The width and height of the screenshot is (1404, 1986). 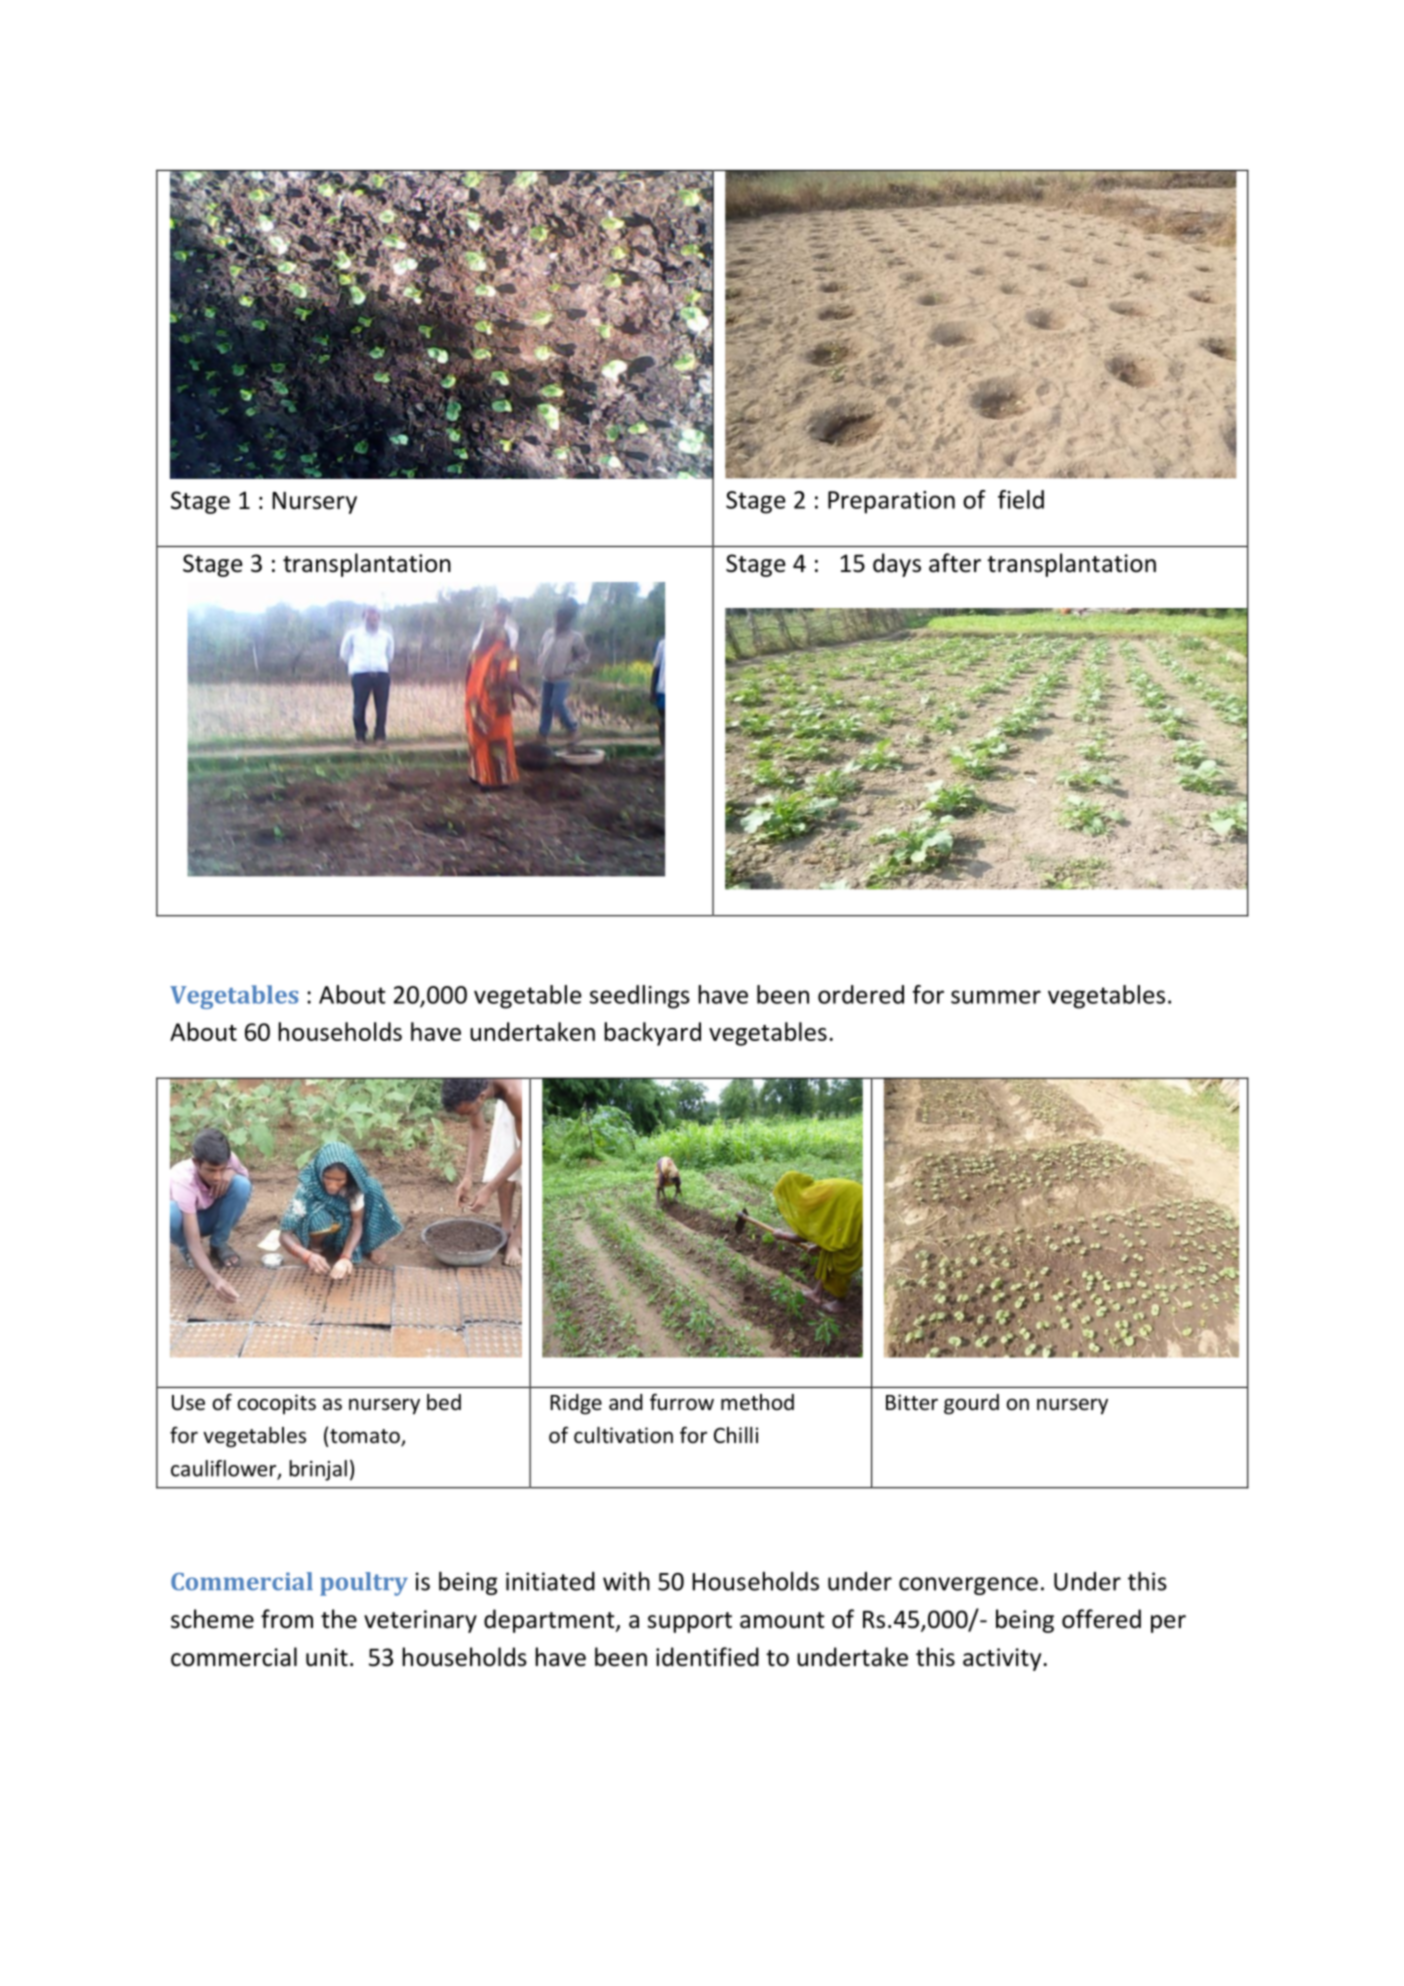 What do you see at coordinates (757, 1402) in the screenshot?
I see `method` at bounding box center [757, 1402].
